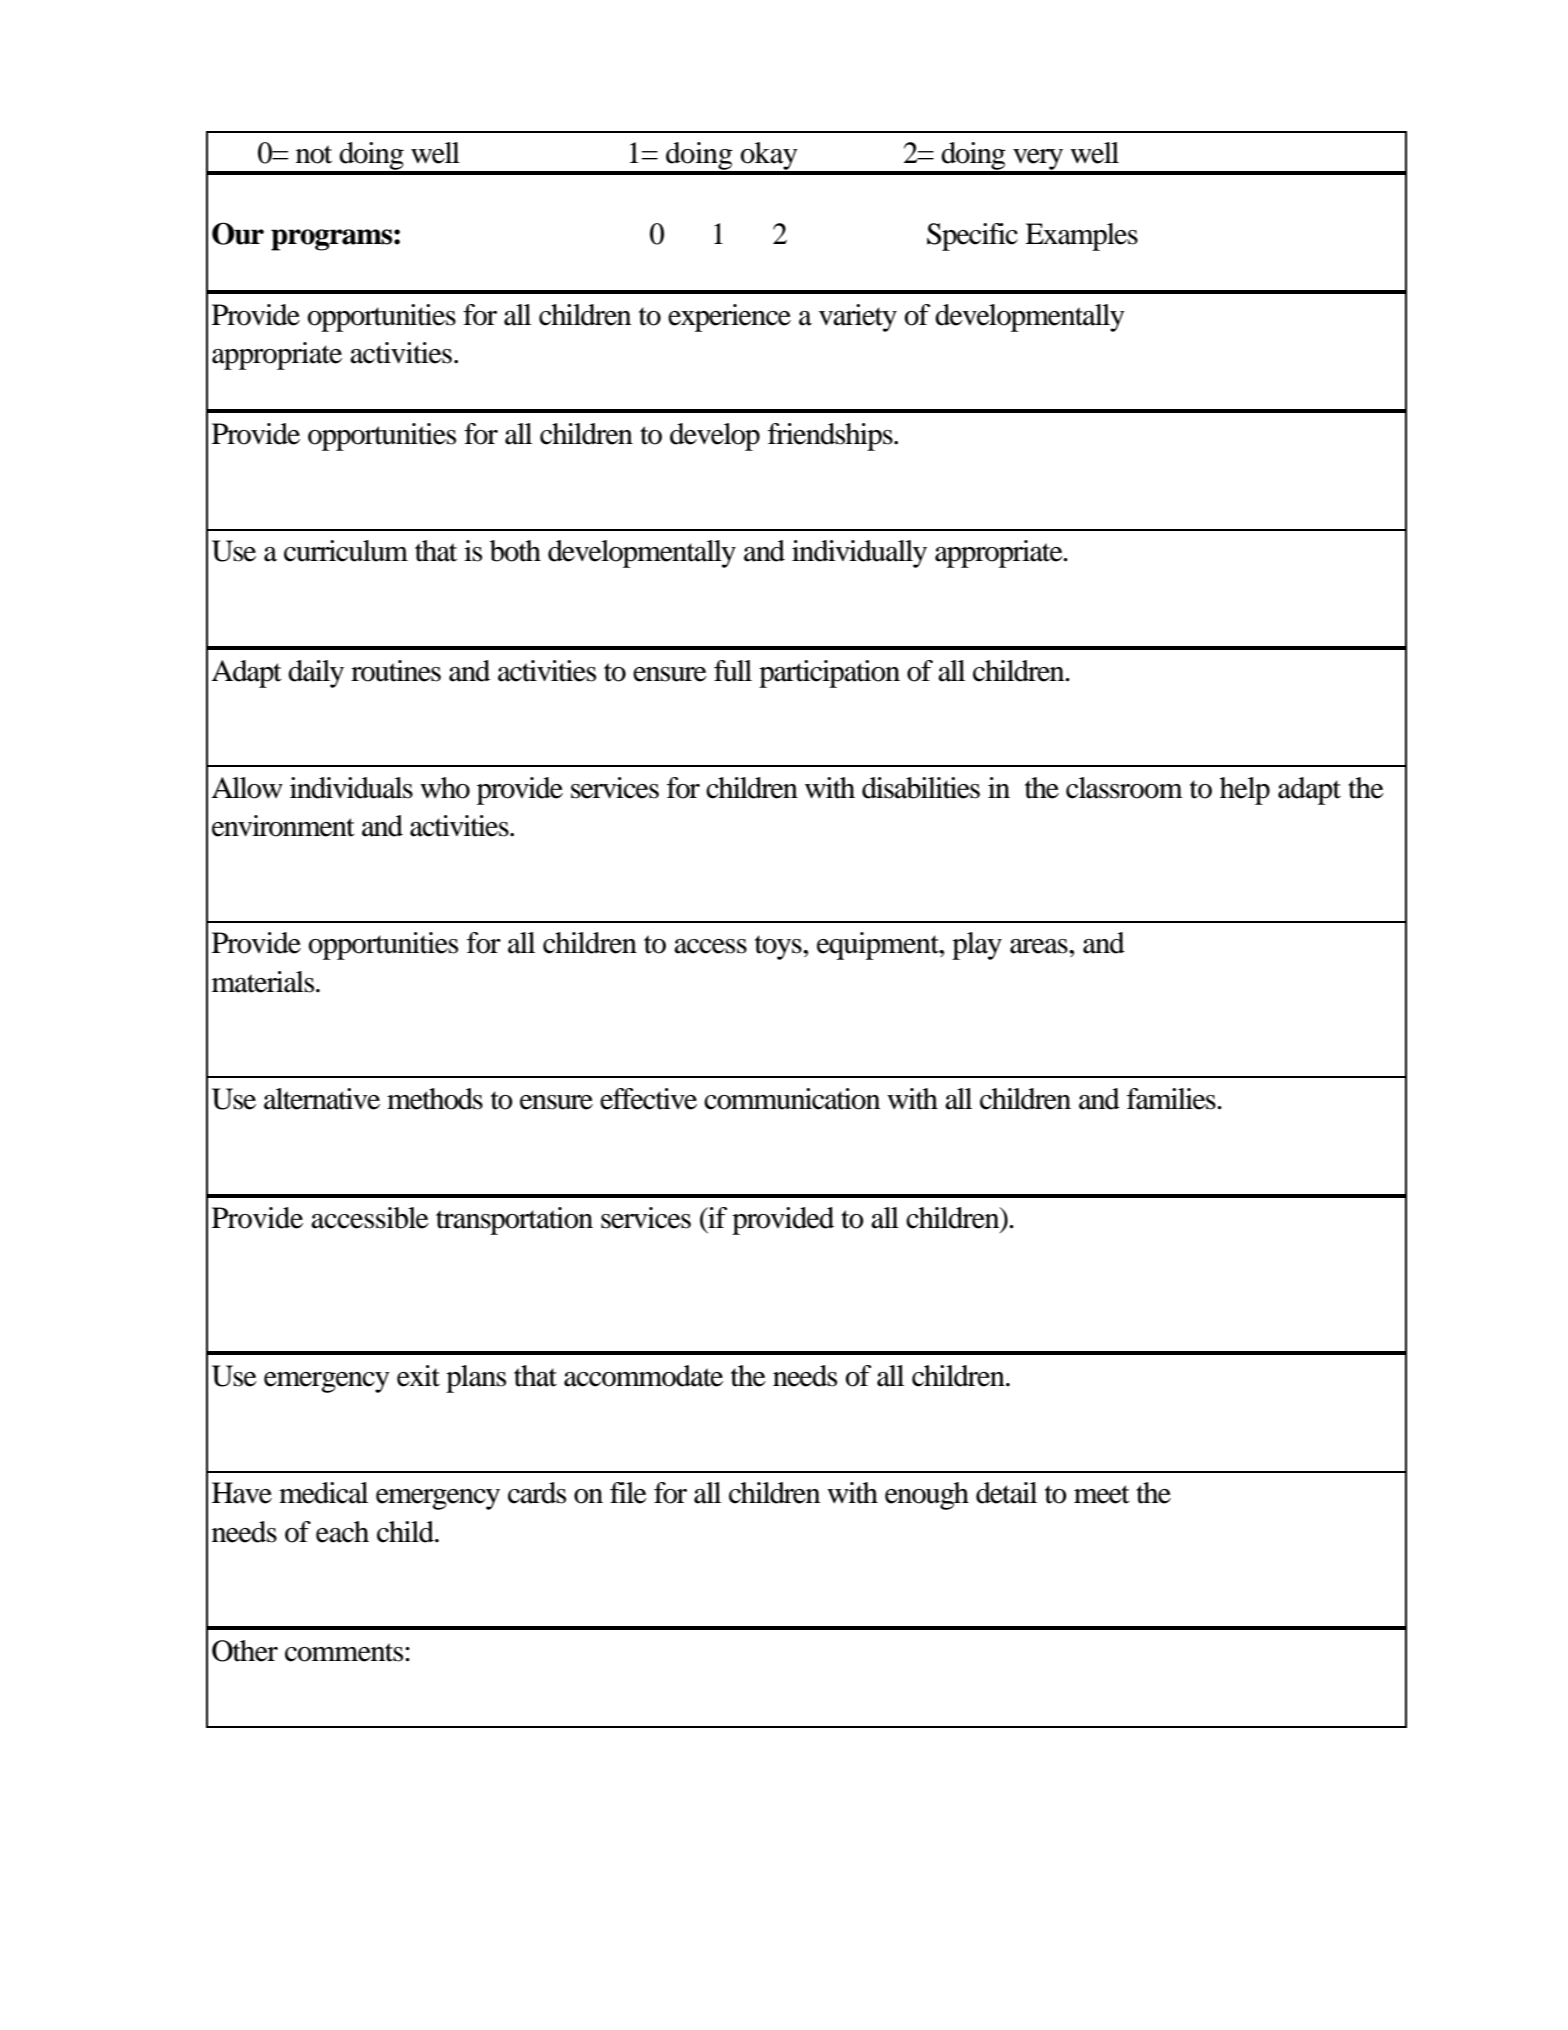 The image size is (1568, 2030). What do you see at coordinates (729, 318) in the screenshot?
I see `experience` at bounding box center [729, 318].
